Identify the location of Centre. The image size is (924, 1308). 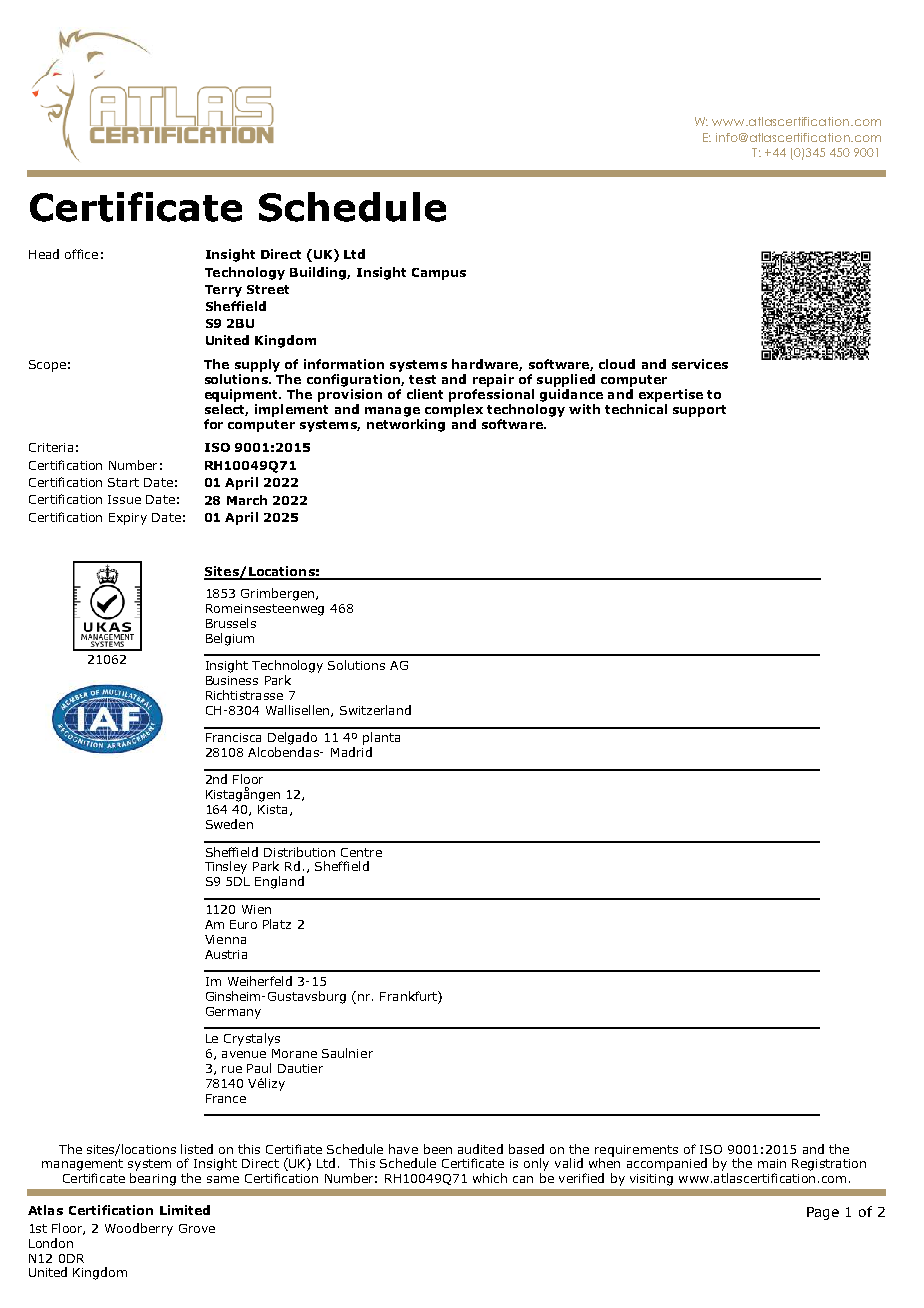
(361, 852).
